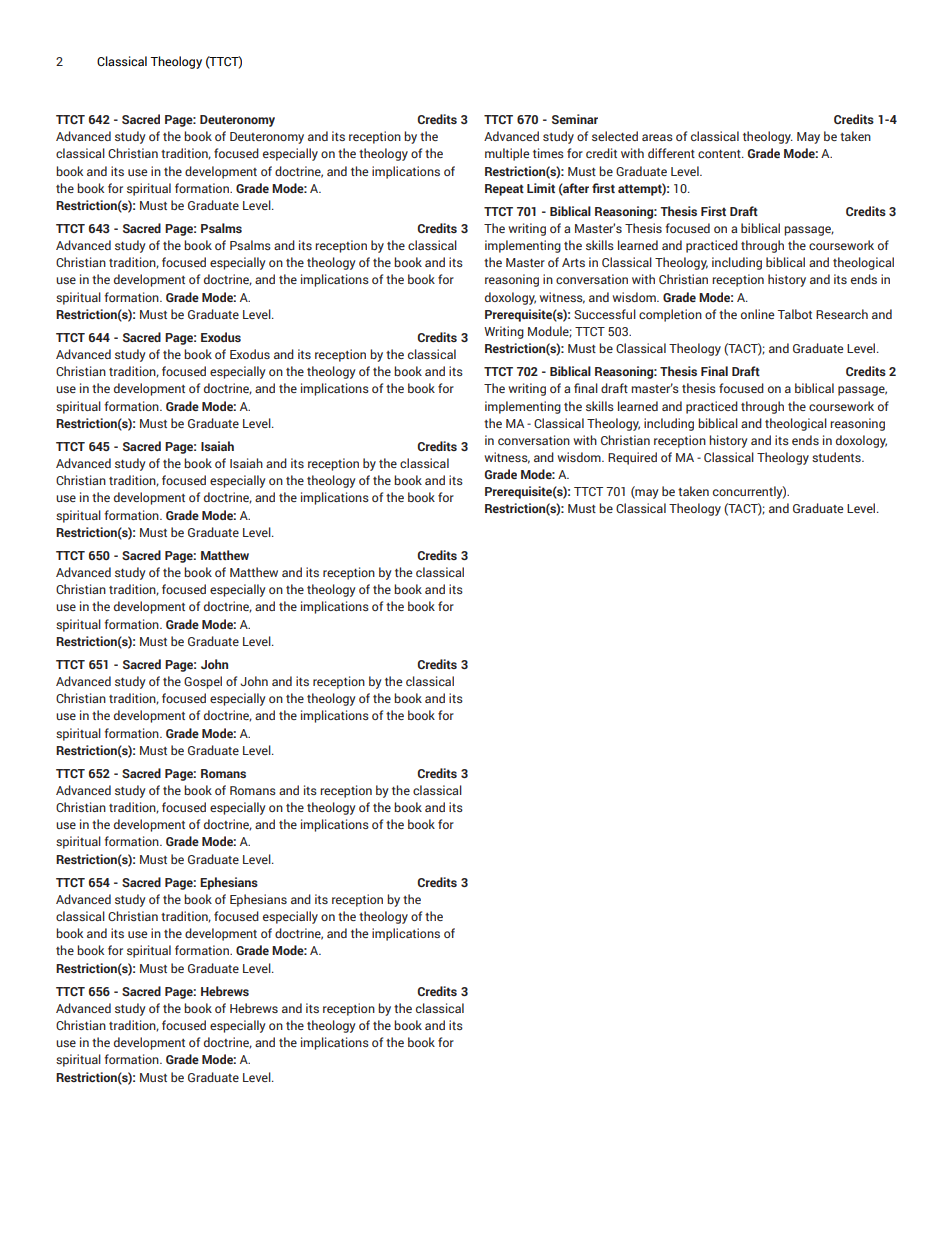 Image resolution: width=952 pixels, height=1233 pixels. I want to click on multiple, so click(507, 154).
